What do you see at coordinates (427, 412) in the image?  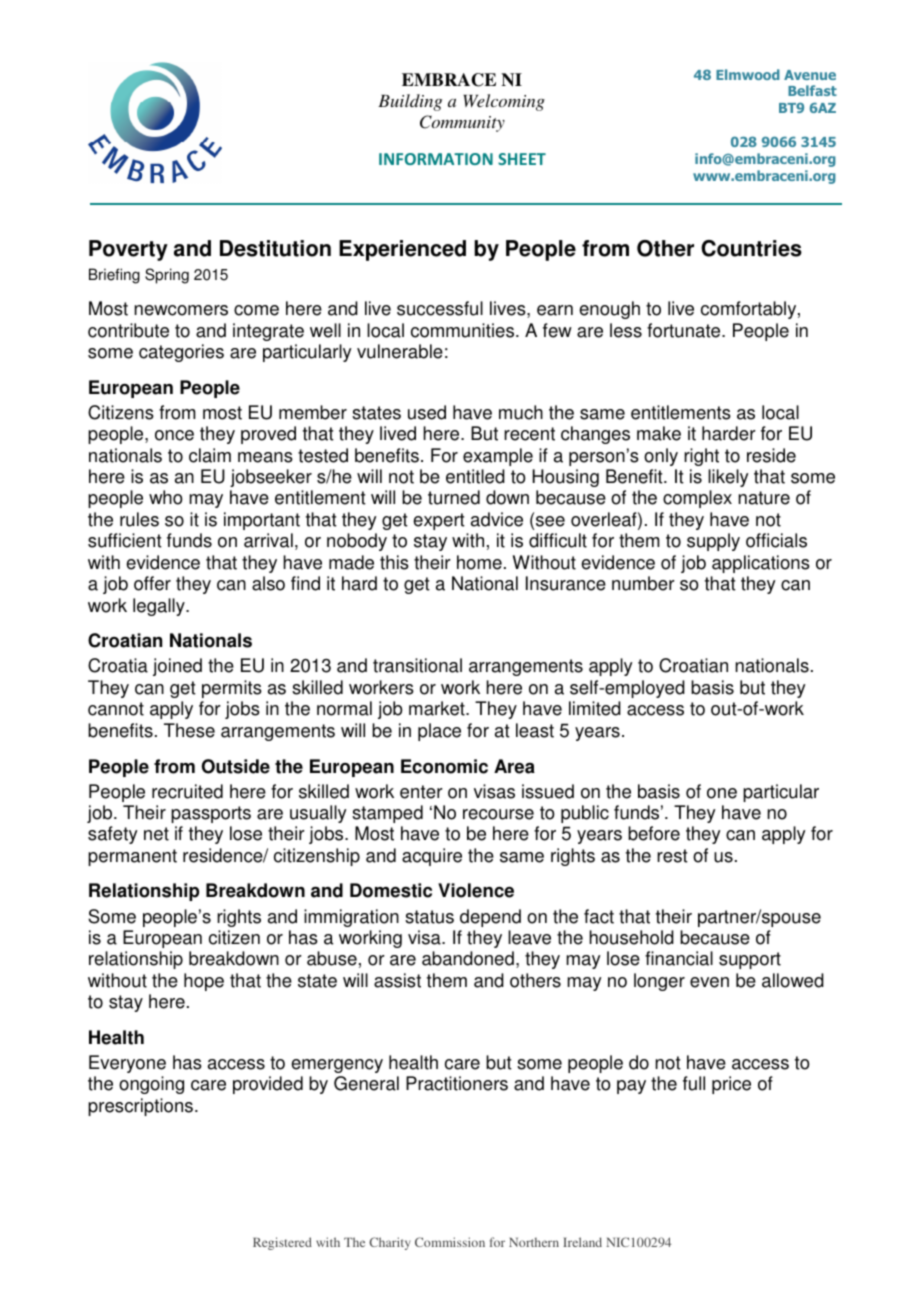 I see `used` at bounding box center [427, 412].
